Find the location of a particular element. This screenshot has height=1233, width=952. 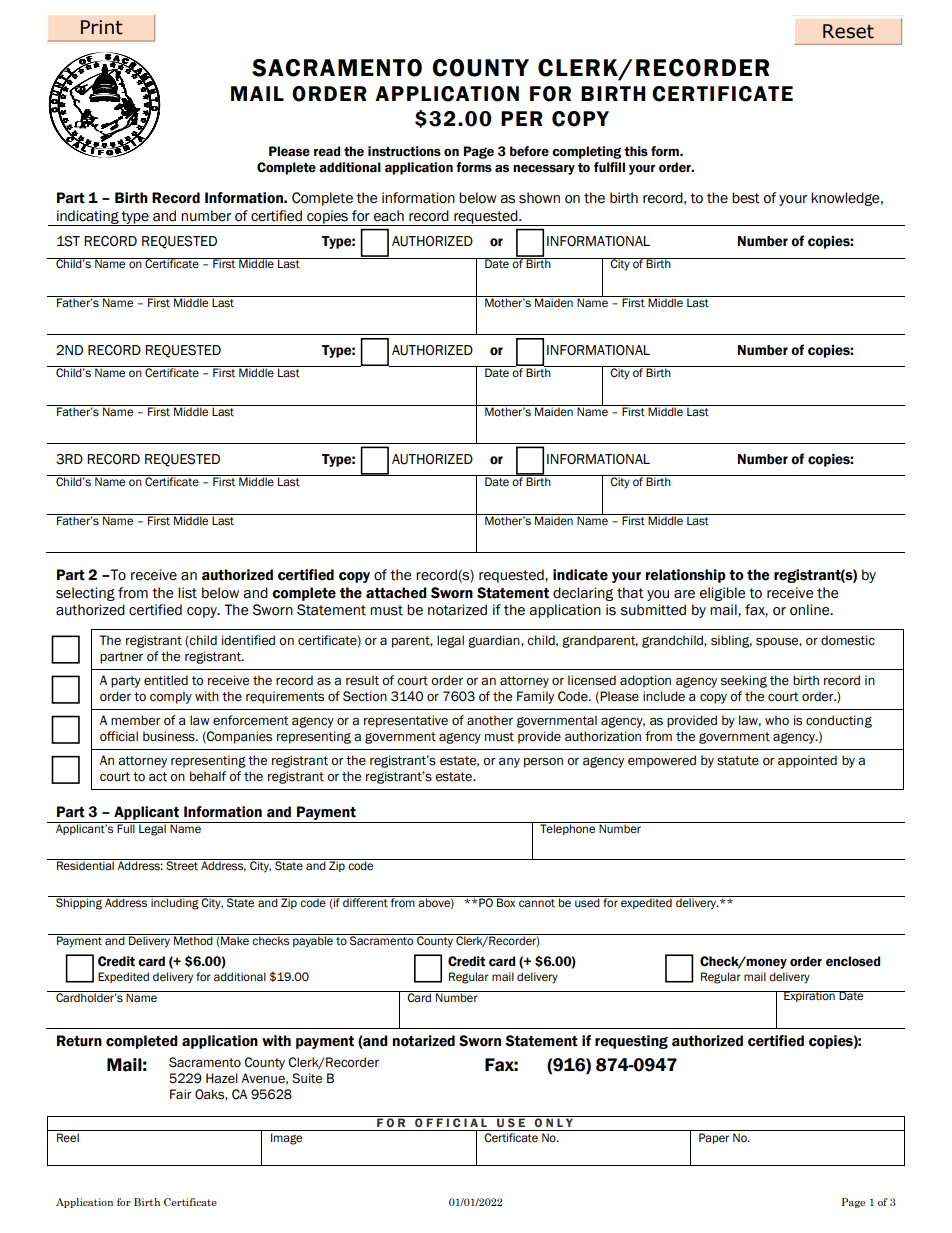

seeking is located at coordinates (744, 681).
